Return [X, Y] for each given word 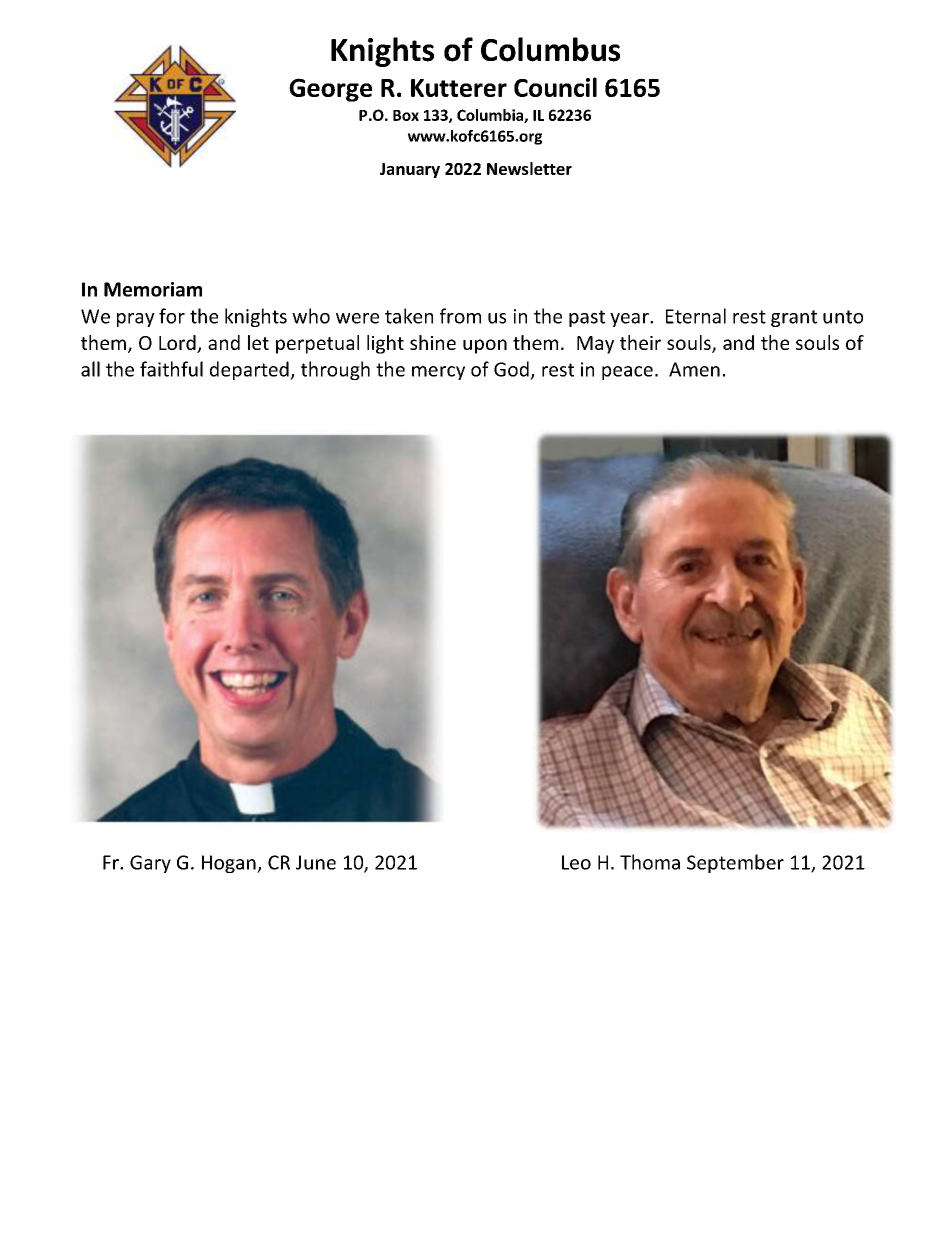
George [330, 90]
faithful [171, 369]
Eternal [696, 316]
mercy [438, 373]
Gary [150, 864]
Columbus [550, 49]
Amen [694, 369]
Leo [576, 862]
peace [627, 373]
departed [250, 370]
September [735, 863]
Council [555, 87]
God [511, 369]
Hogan [230, 864]
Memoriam [153, 289]
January [410, 170]
